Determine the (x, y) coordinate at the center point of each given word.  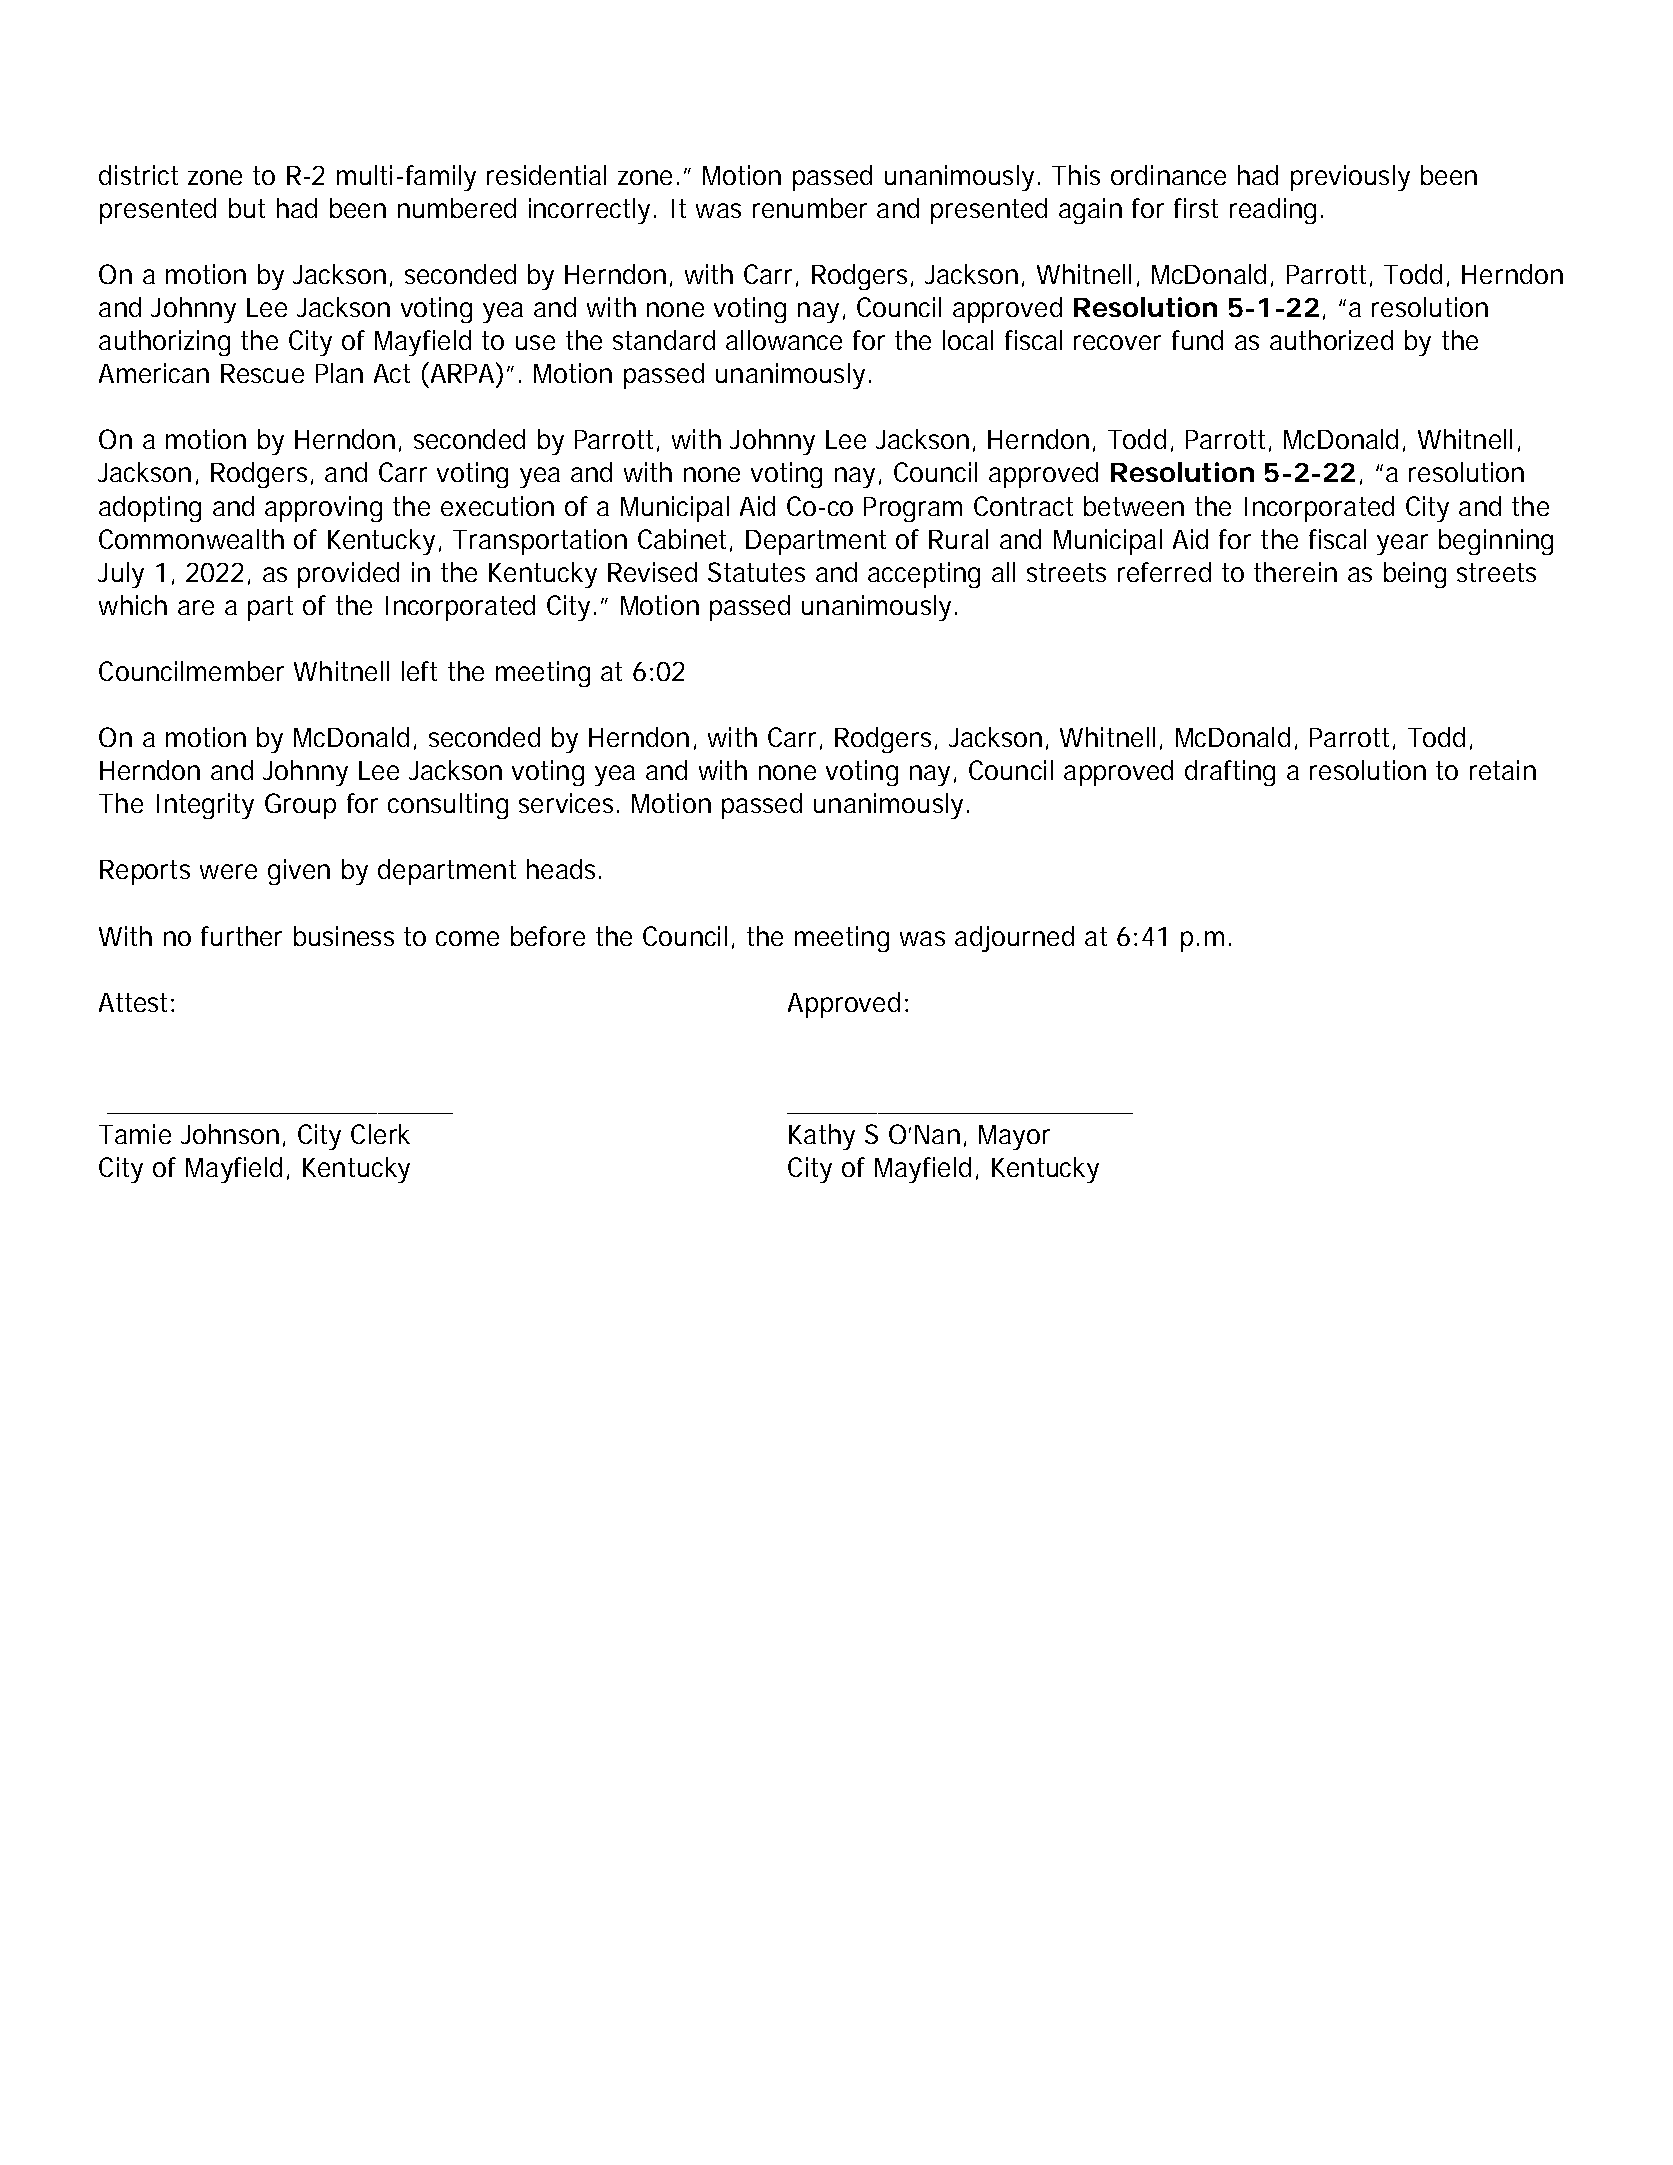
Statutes (756, 572)
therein (1295, 572)
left (419, 671)
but (247, 208)
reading (1273, 211)
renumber (810, 208)
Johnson (230, 1134)
